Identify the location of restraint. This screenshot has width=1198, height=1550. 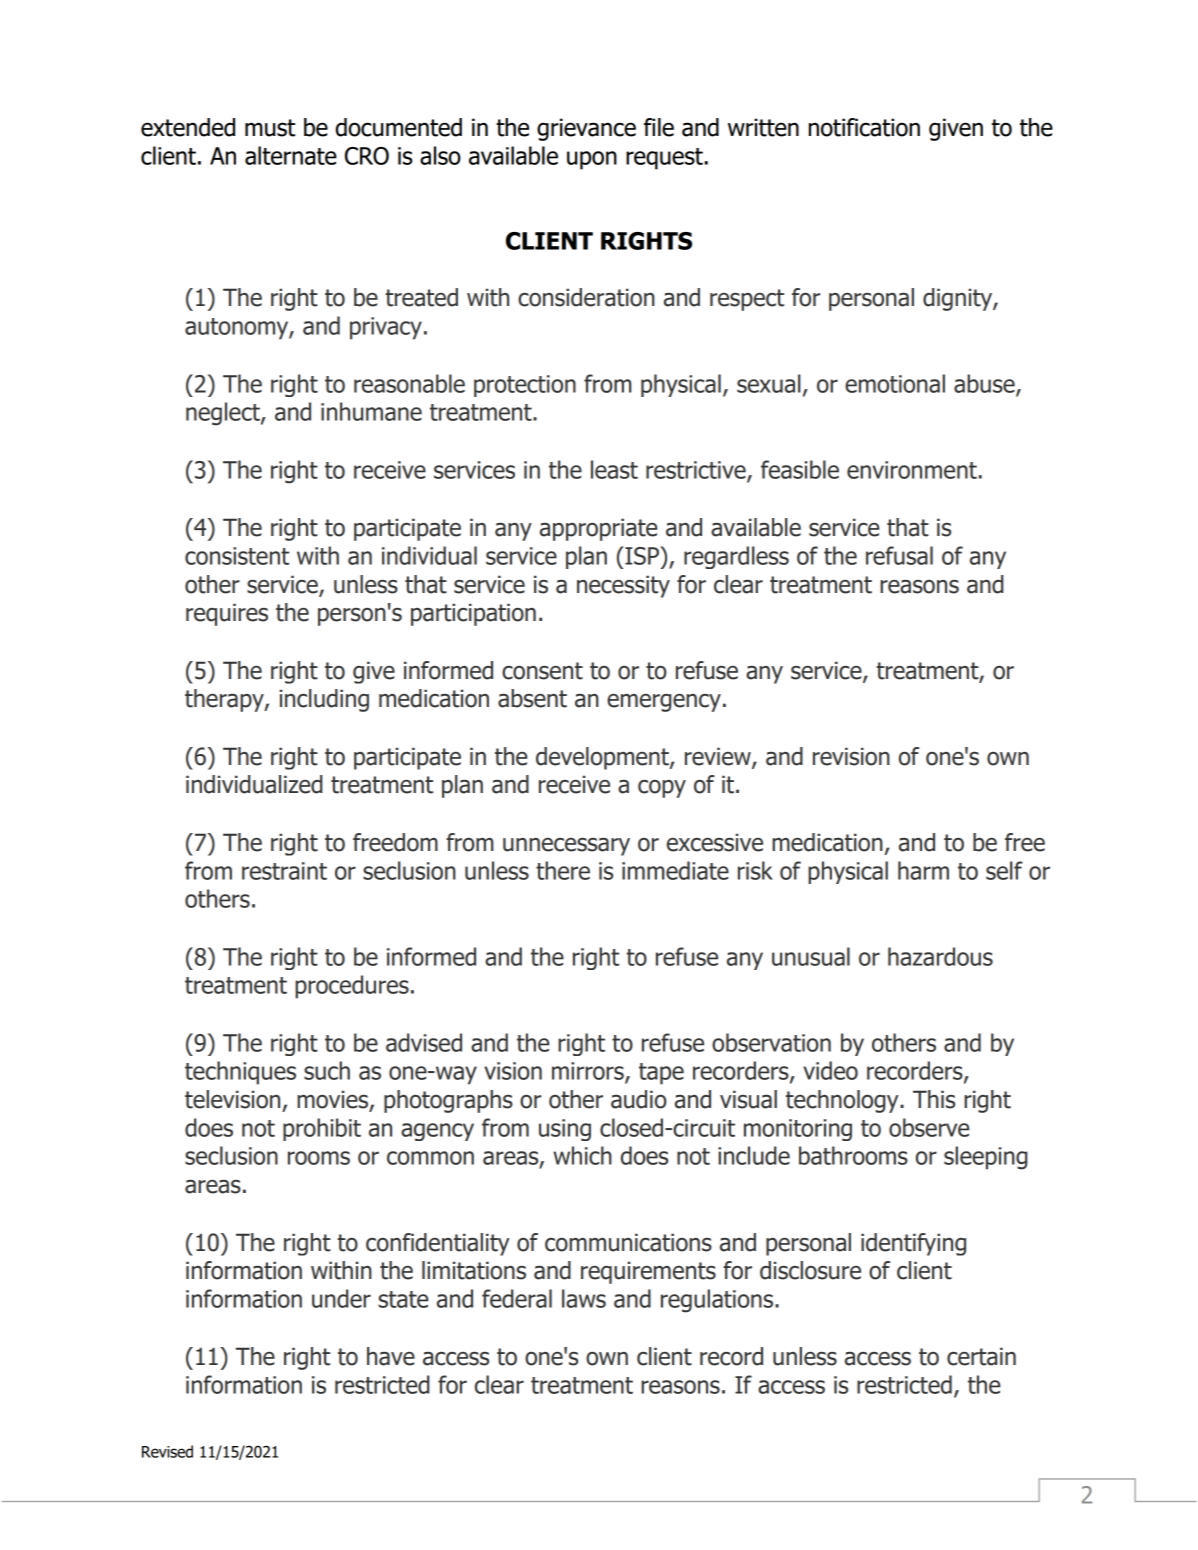
(284, 871).
